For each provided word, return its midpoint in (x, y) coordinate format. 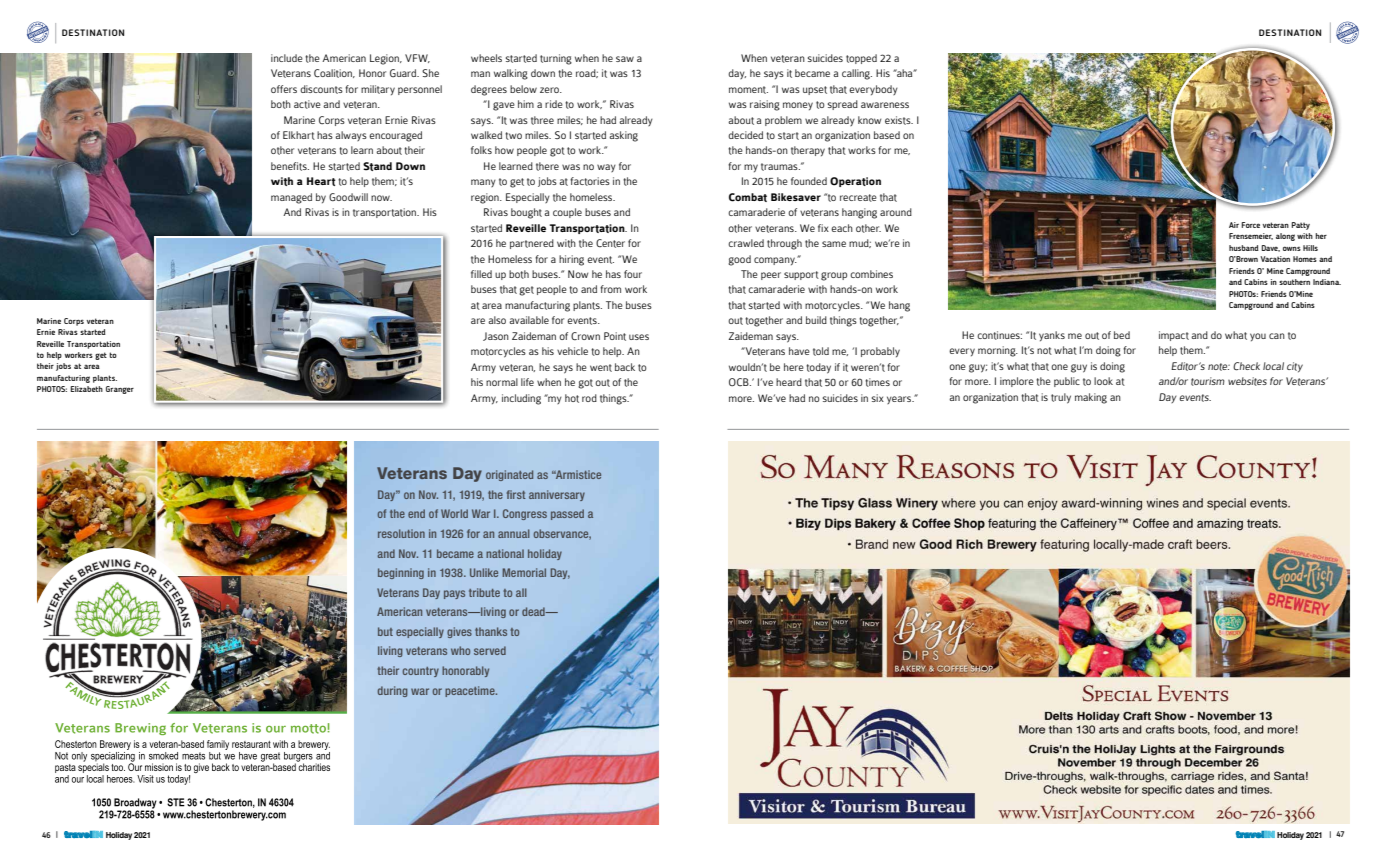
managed (291, 198)
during (392, 691)
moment (748, 90)
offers (284, 89)
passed (567, 514)
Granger (120, 390)
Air (1234, 225)
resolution (401, 533)
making (1091, 398)
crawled (746, 243)
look (1103, 381)
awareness (885, 105)
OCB (740, 382)
